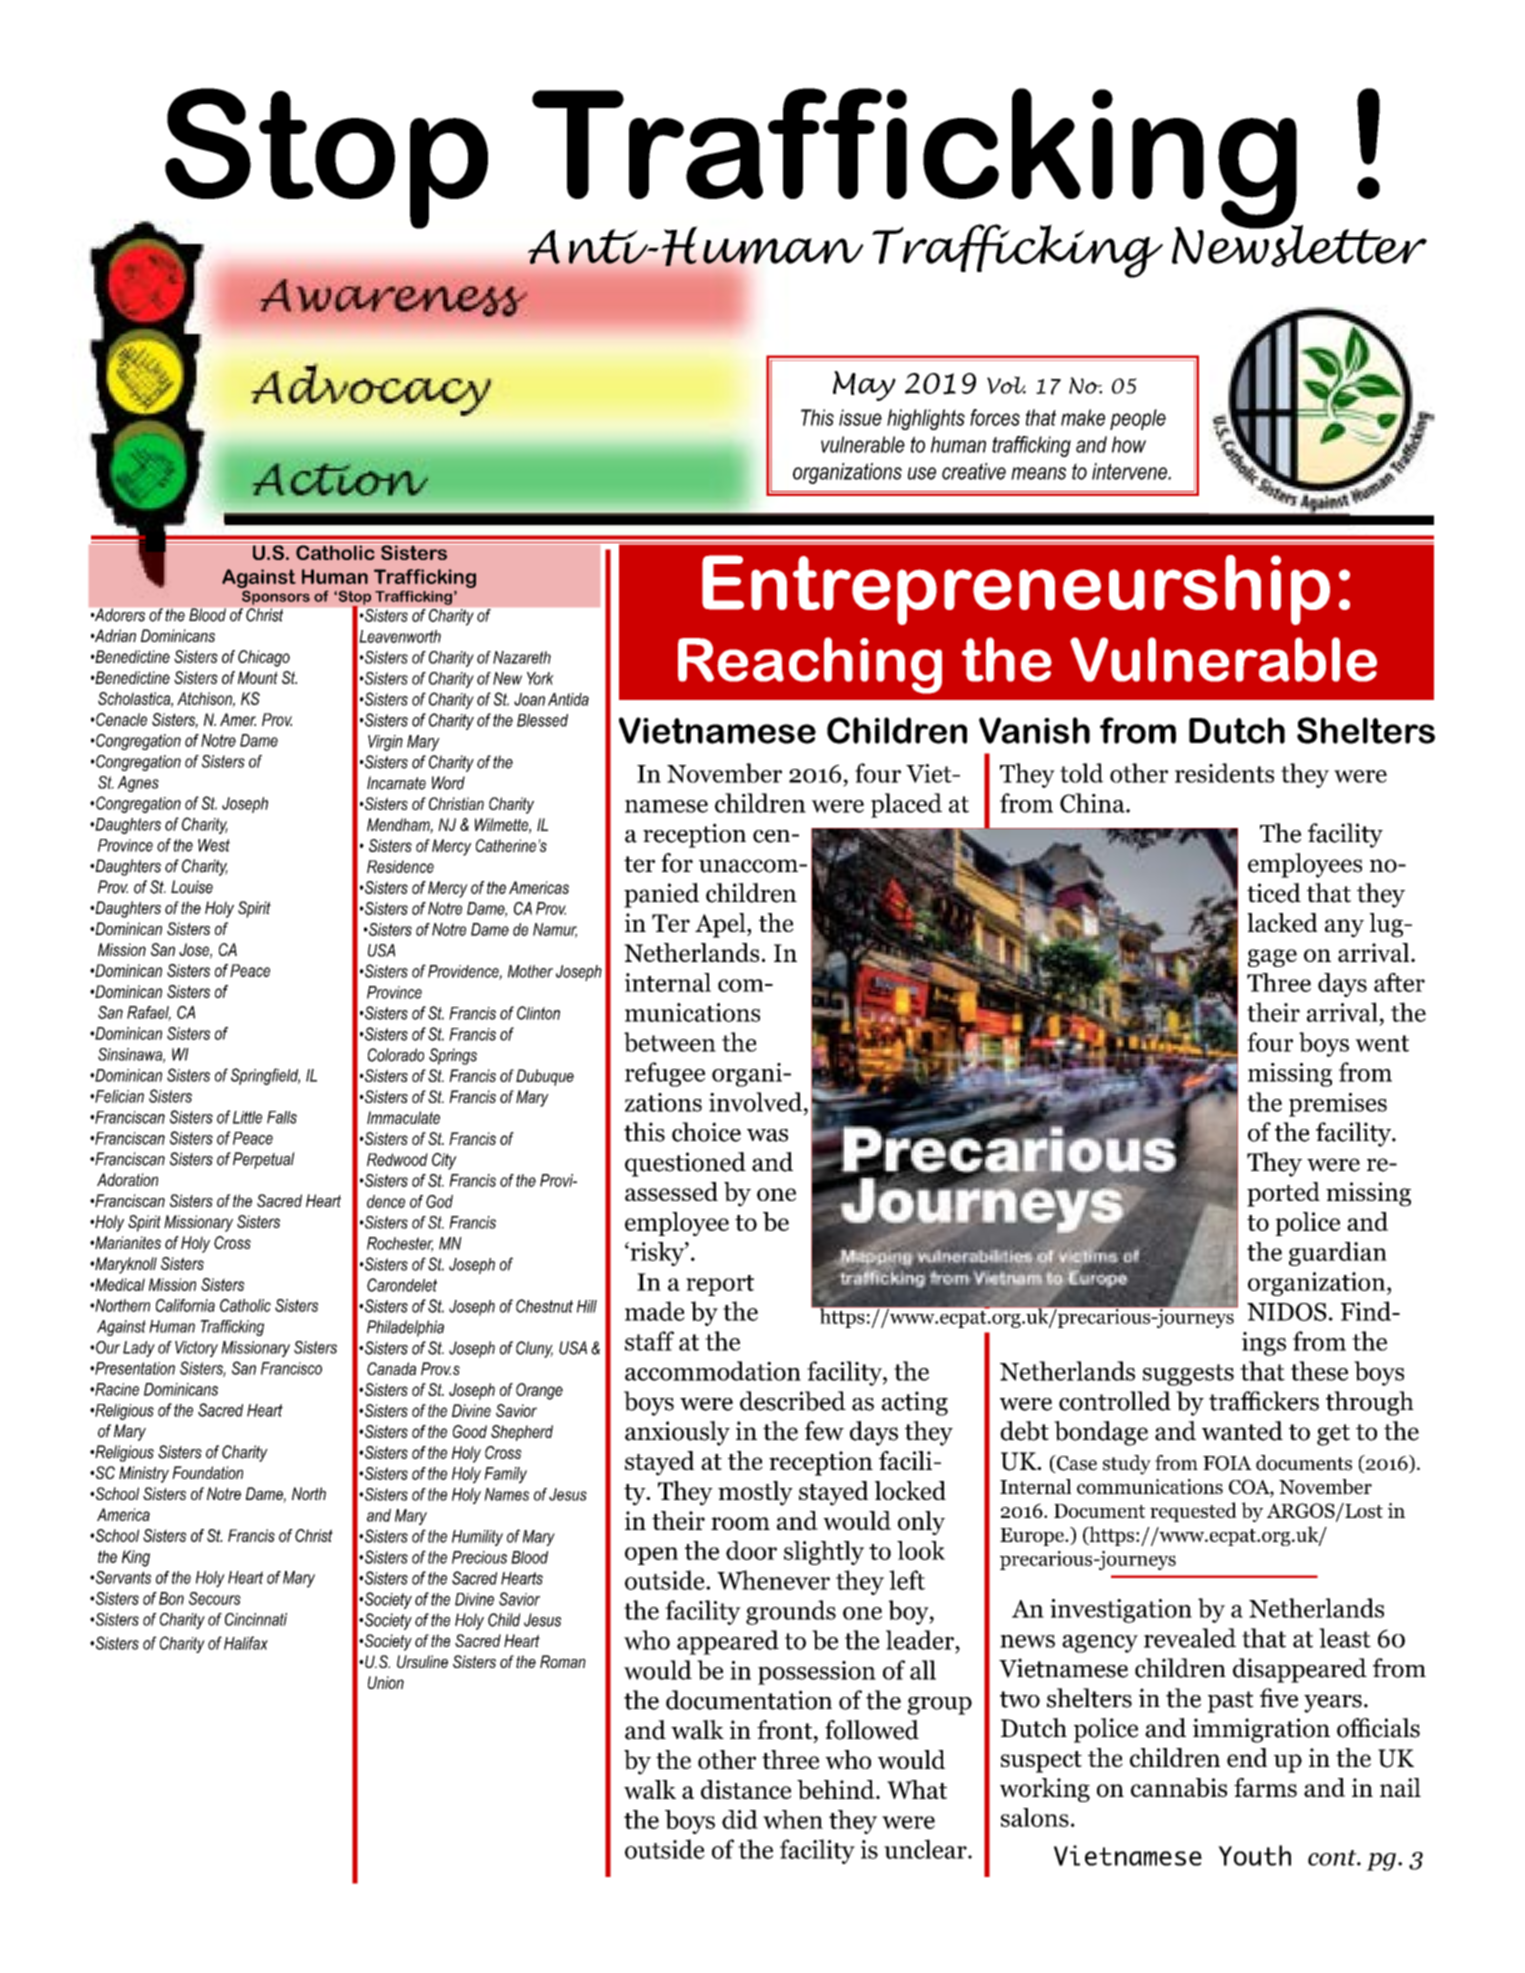 The height and width of the image is (1973, 1525). What do you see at coordinates (1138, 419) in the image?
I see `people` at bounding box center [1138, 419].
